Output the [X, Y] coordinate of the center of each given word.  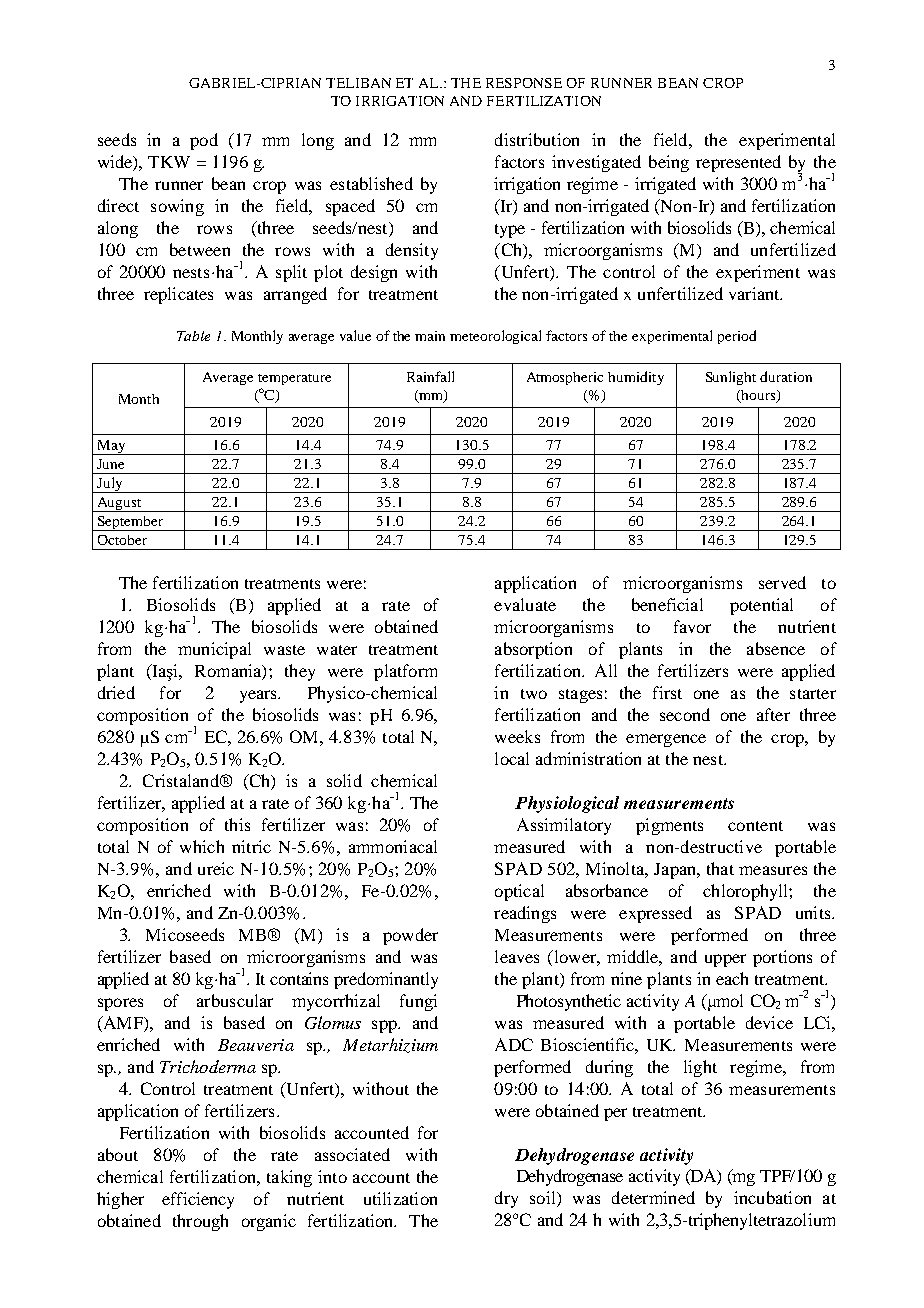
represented [738, 163]
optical [519, 892]
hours [758, 396]
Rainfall [430, 376]
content [755, 826]
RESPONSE [524, 83]
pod [204, 141]
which [202, 846]
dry [506, 1199]
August [119, 504]
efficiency [198, 1200]
